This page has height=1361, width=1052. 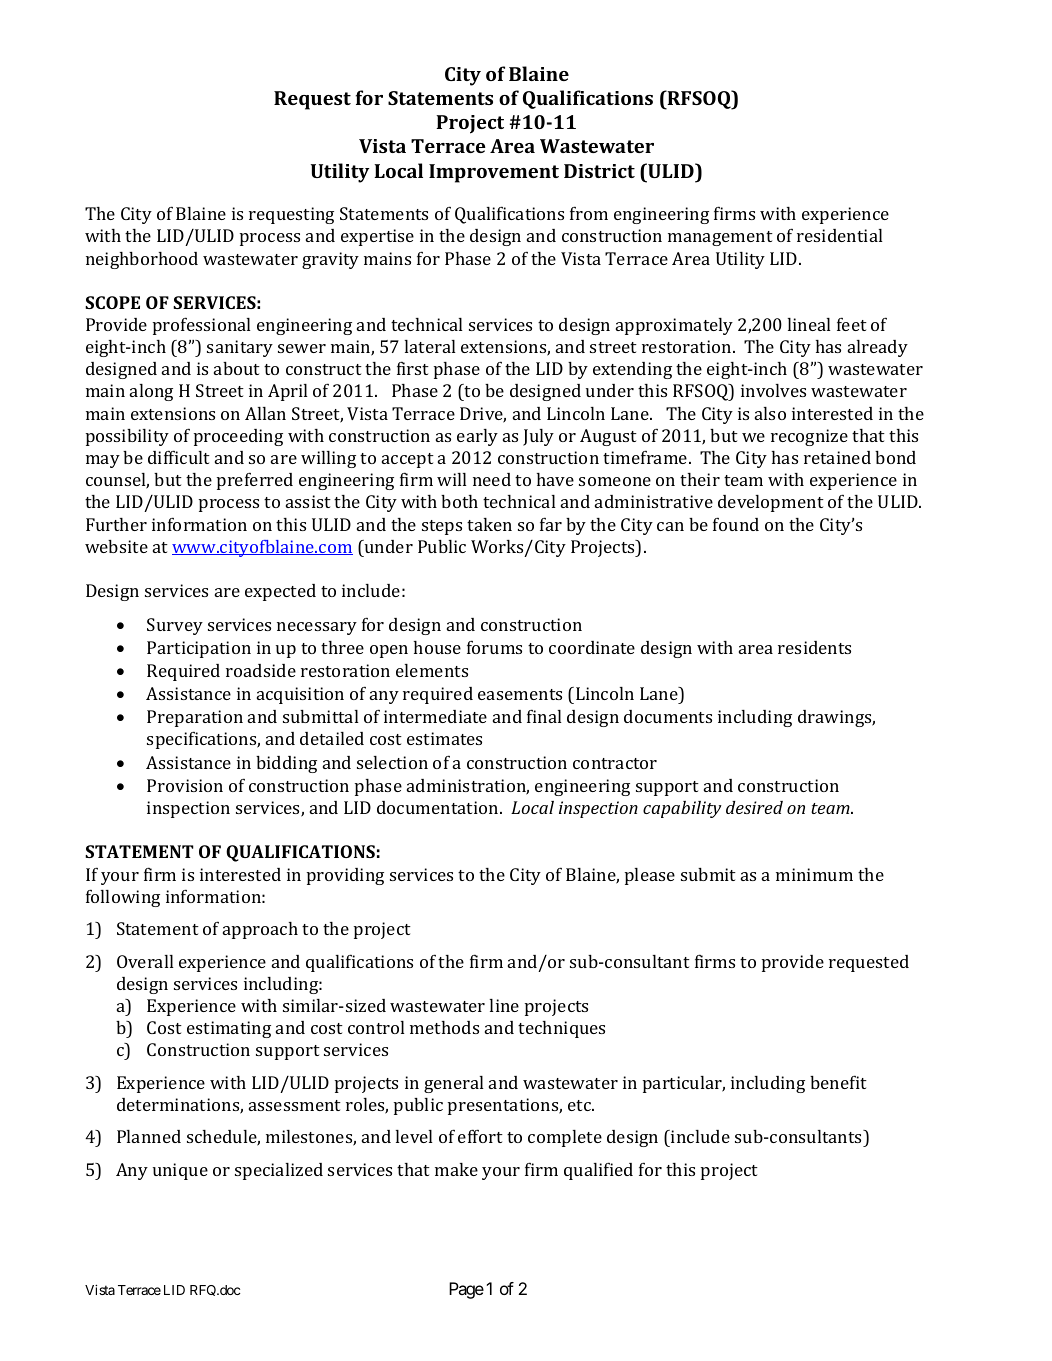 I want to click on estimating, so click(x=229, y=1029).
